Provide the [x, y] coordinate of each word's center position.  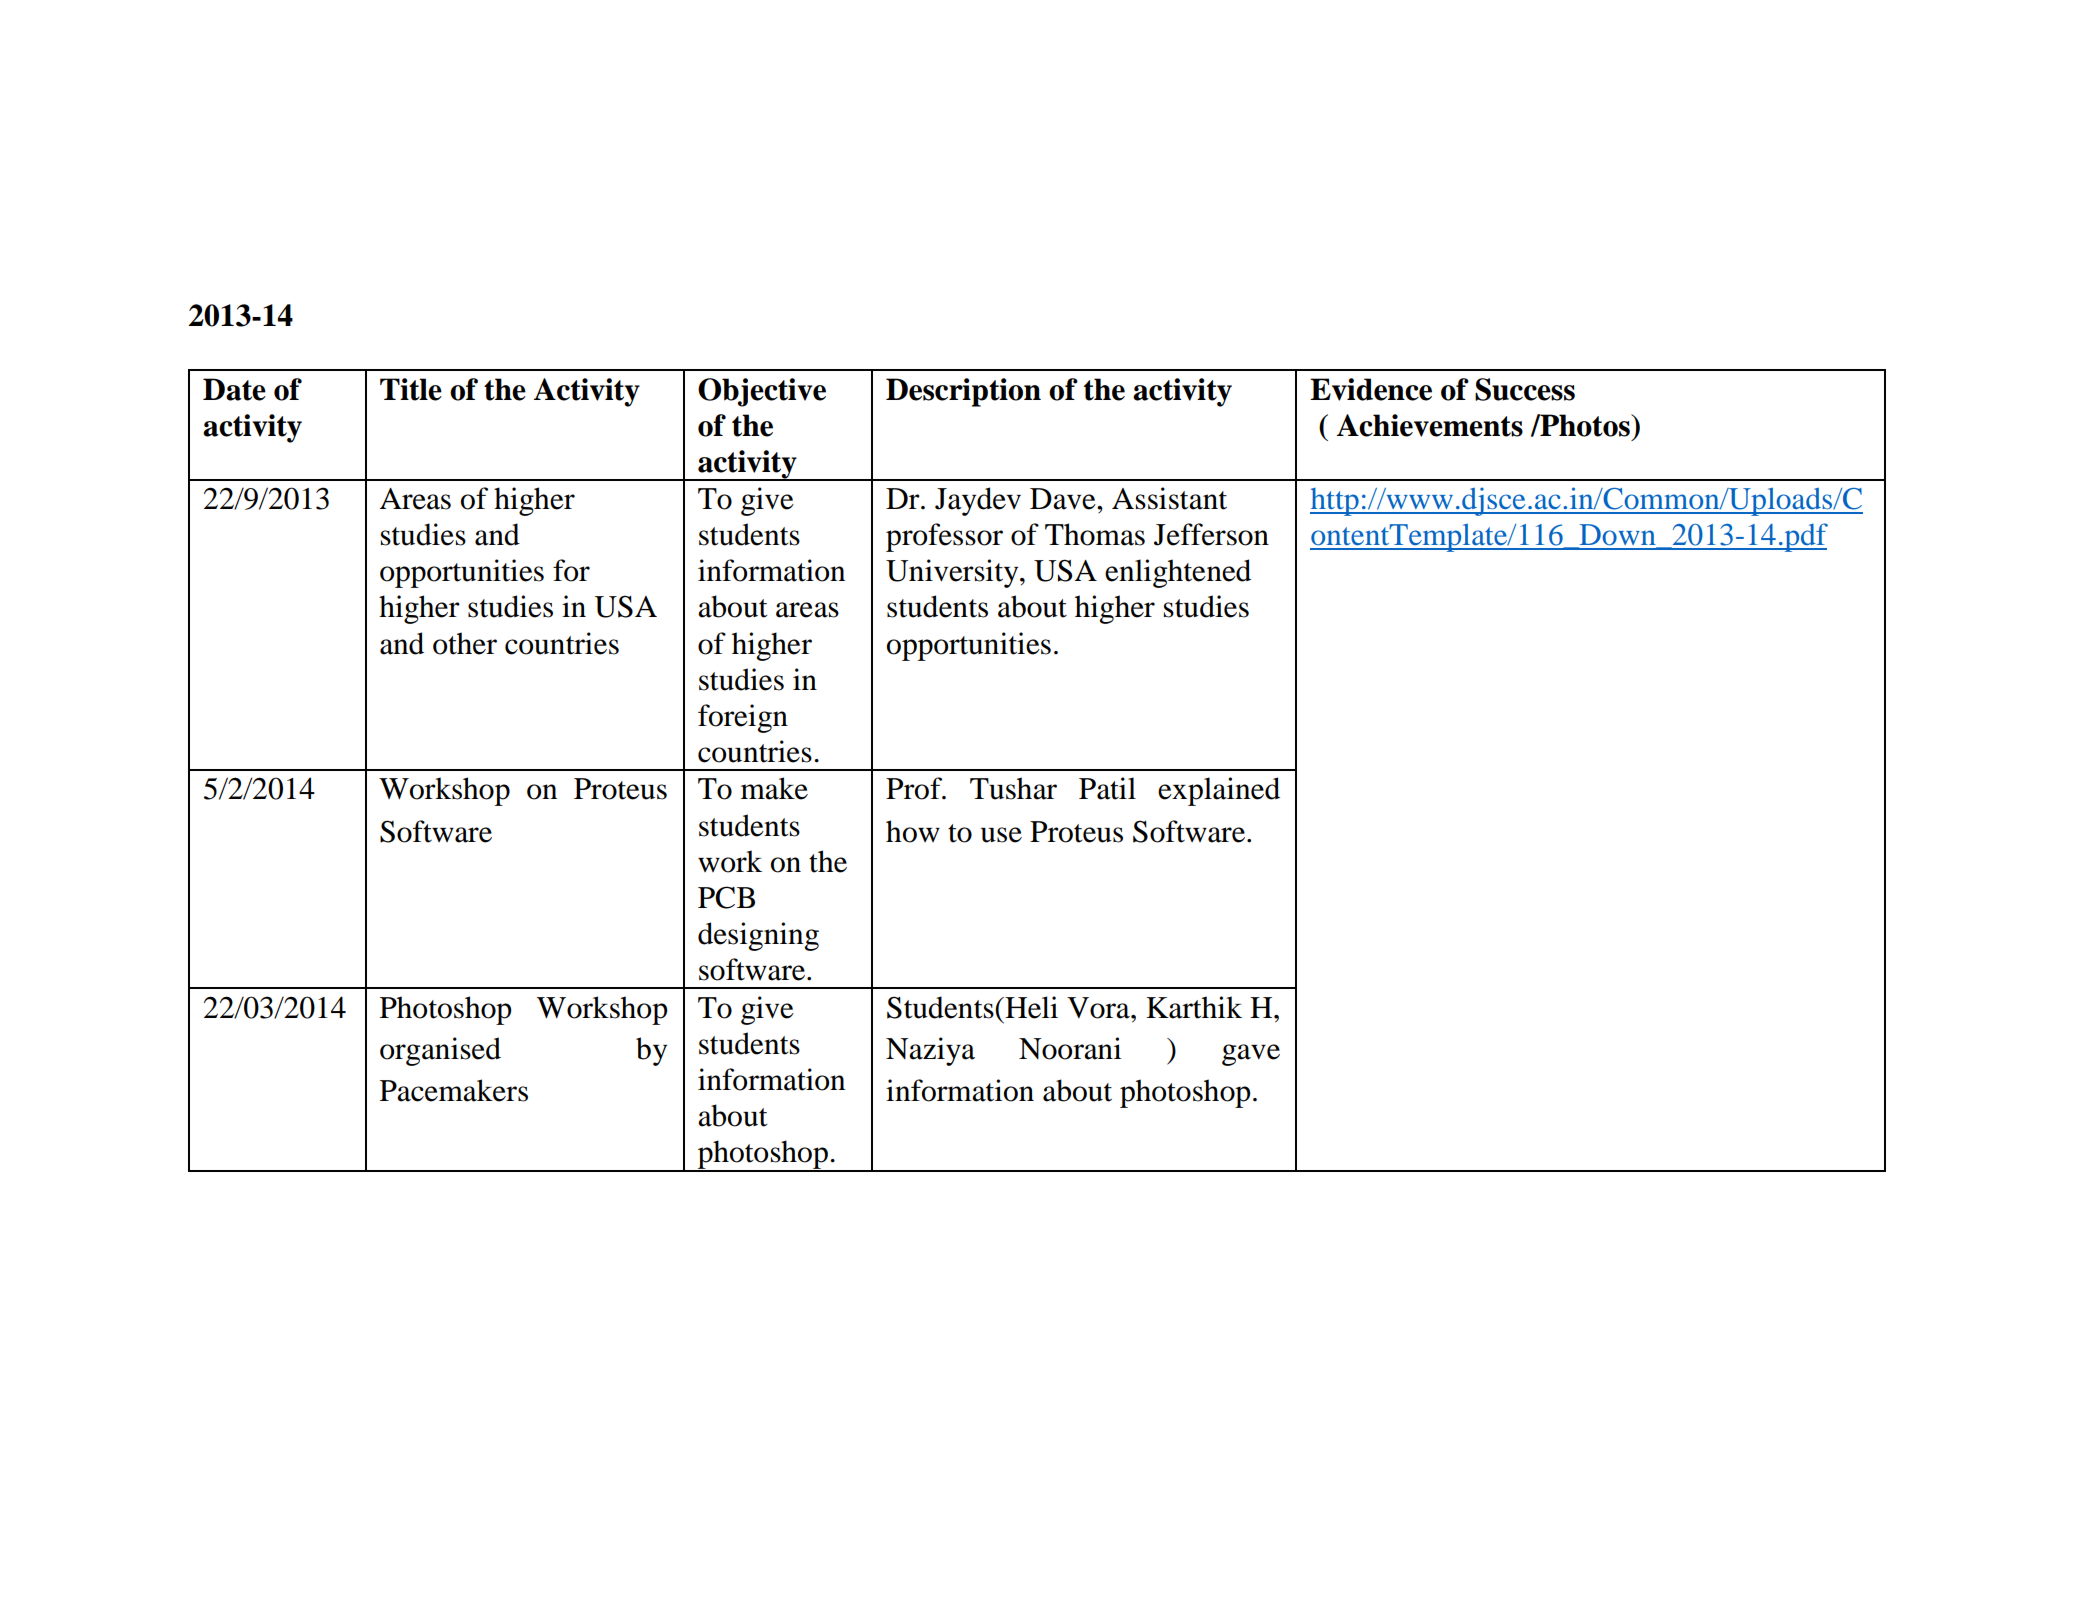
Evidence [1371, 389]
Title [411, 389]
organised [440, 1051]
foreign [743, 718]
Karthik [1194, 1007]
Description [963, 392]
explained [1219, 791]
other [465, 643]
